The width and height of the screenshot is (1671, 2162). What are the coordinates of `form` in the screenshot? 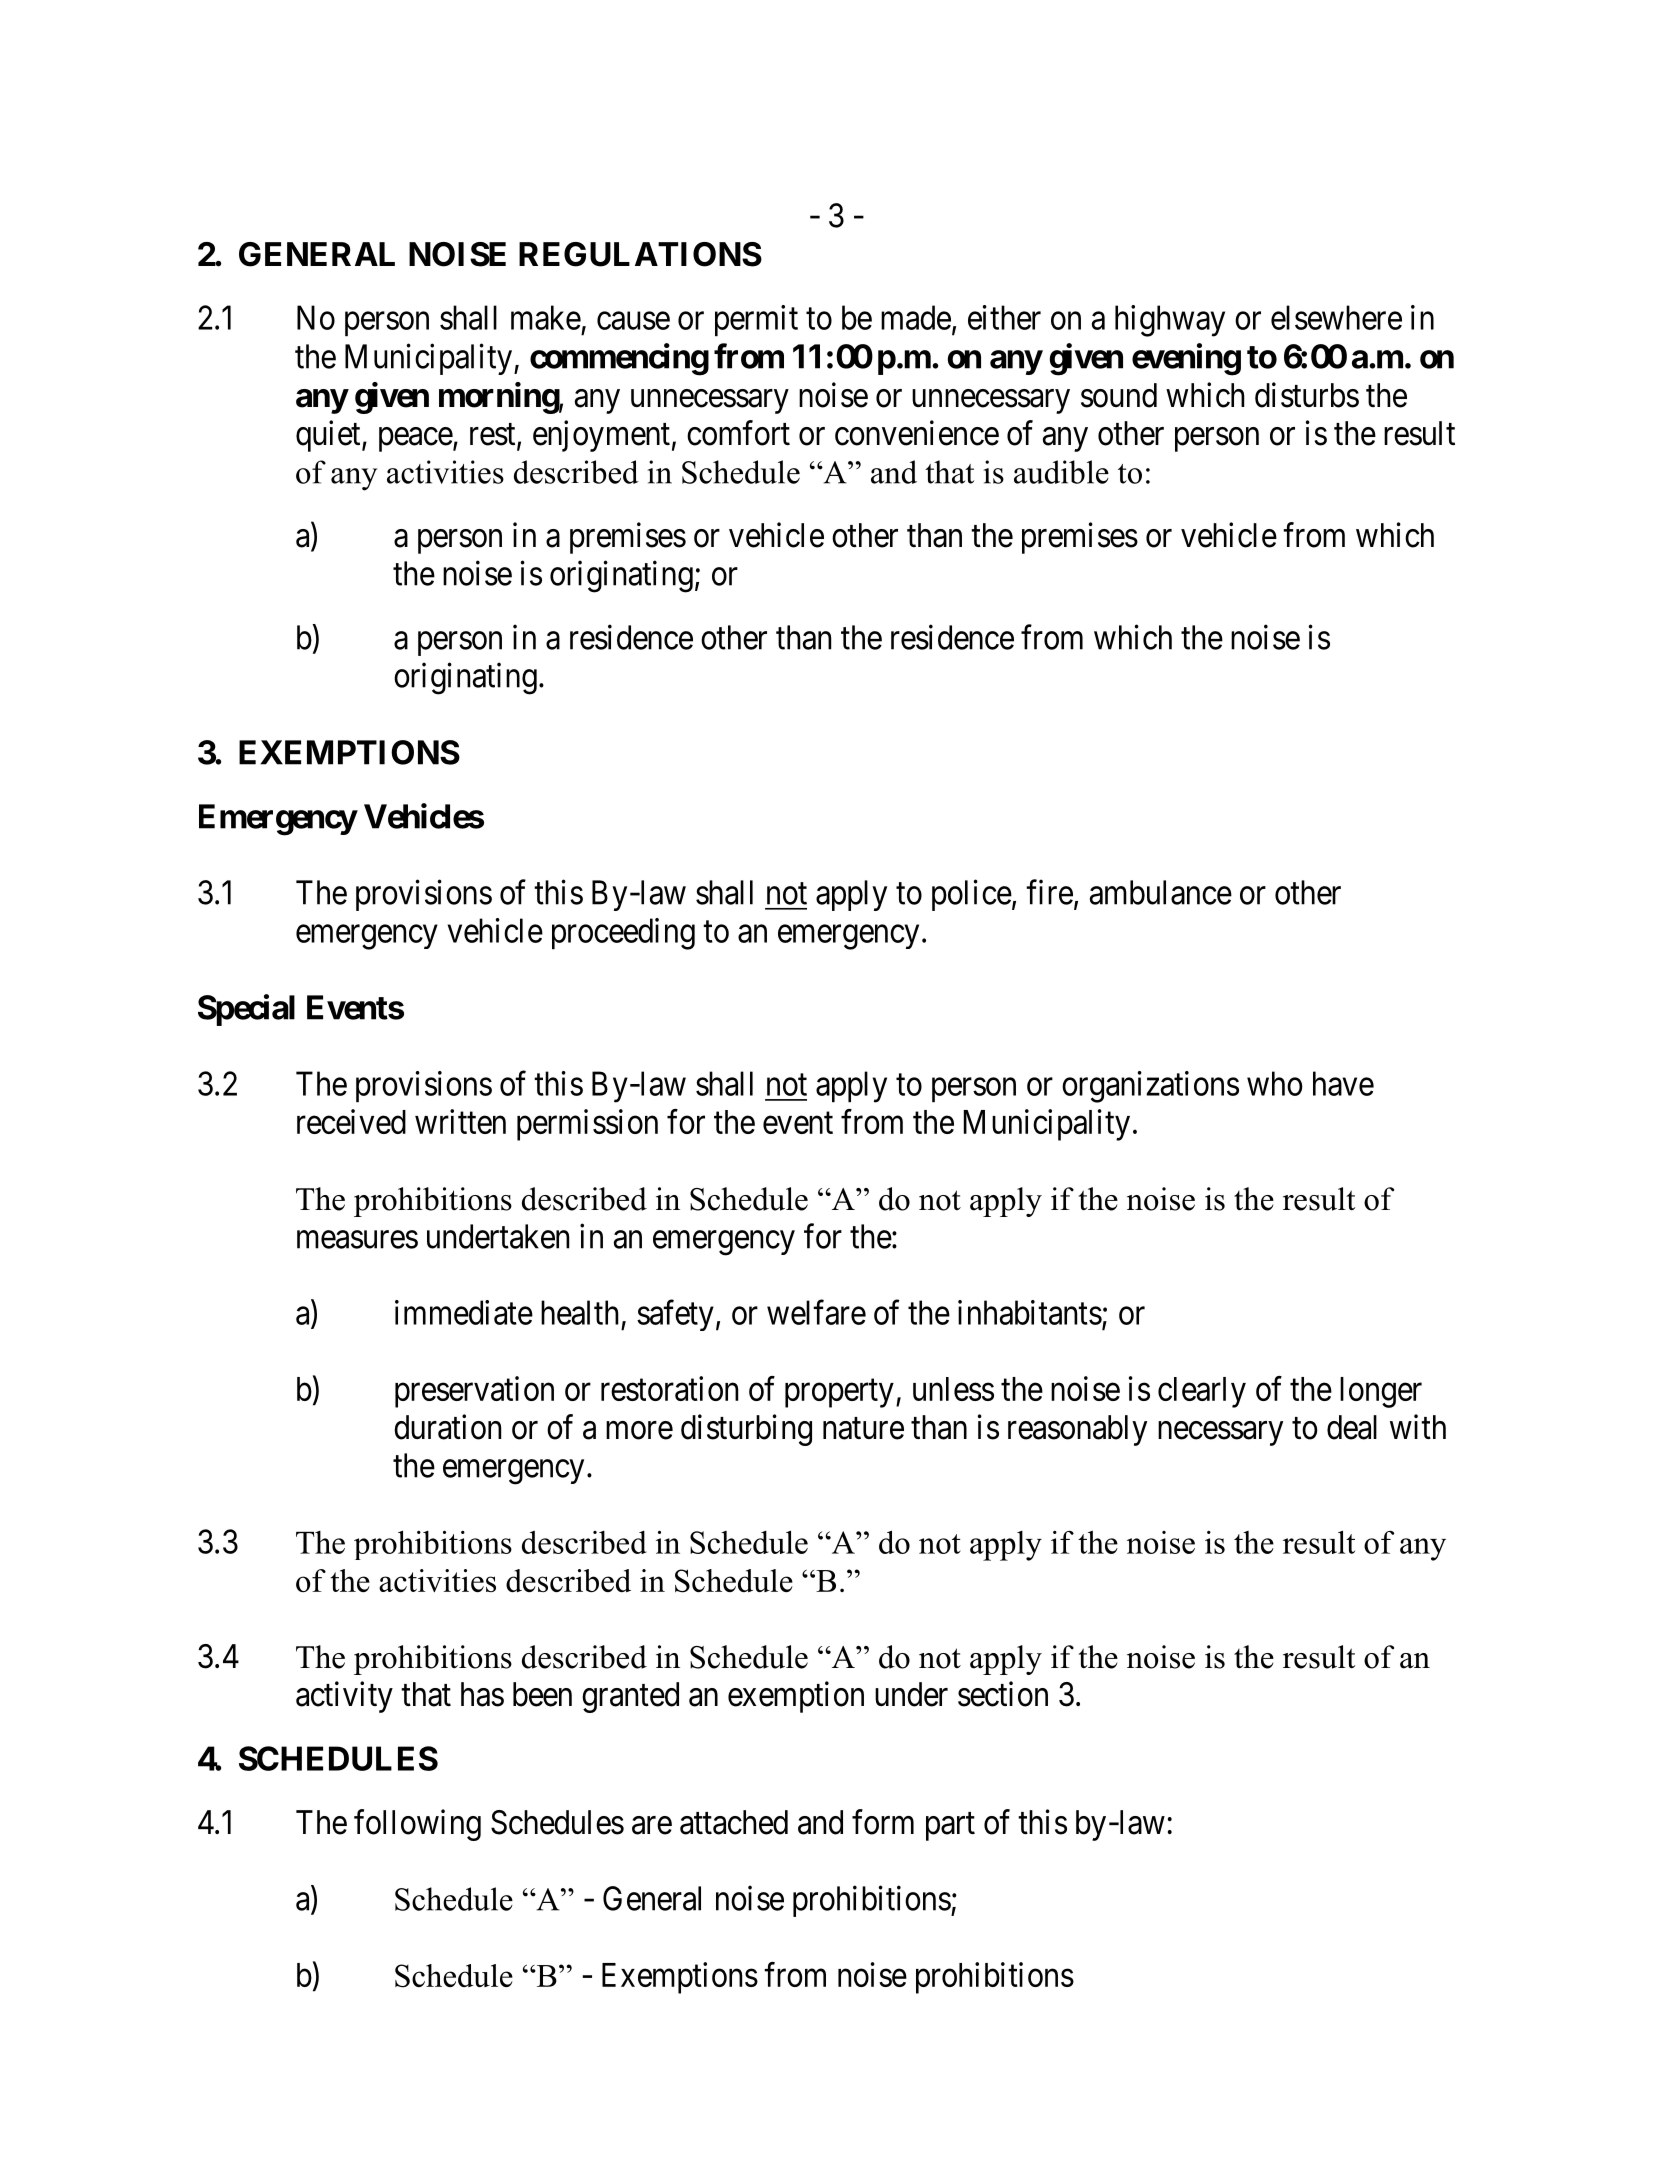 It's located at (883, 1822).
